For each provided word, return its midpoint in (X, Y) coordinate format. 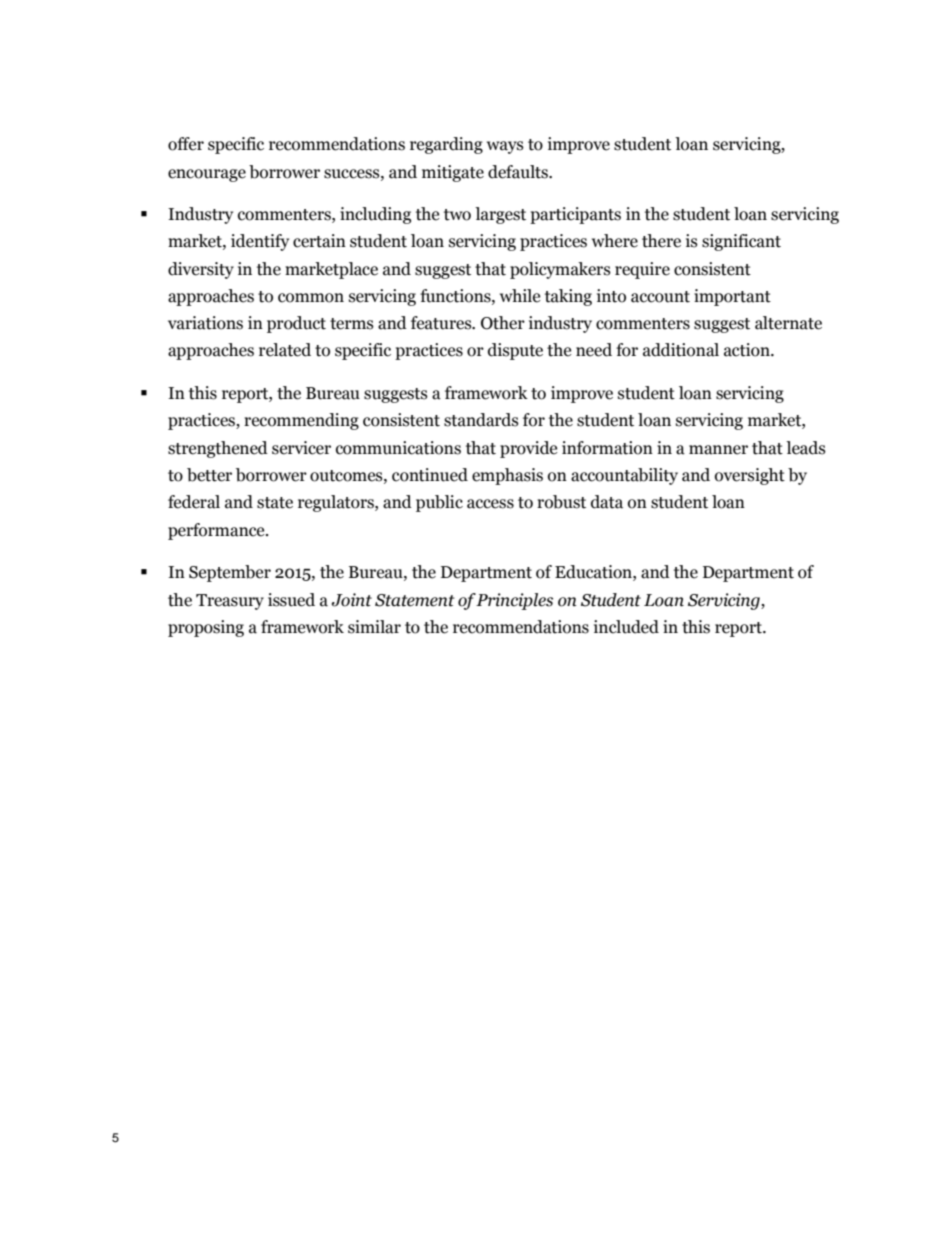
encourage (207, 175)
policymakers (560, 270)
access (490, 504)
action (748, 350)
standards (481, 420)
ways (505, 147)
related (285, 350)
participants (575, 215)
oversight (750, 476)
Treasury (230, 602)
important (732, 297)
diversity (201, 270)
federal (194, 502)
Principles (514, 601)
